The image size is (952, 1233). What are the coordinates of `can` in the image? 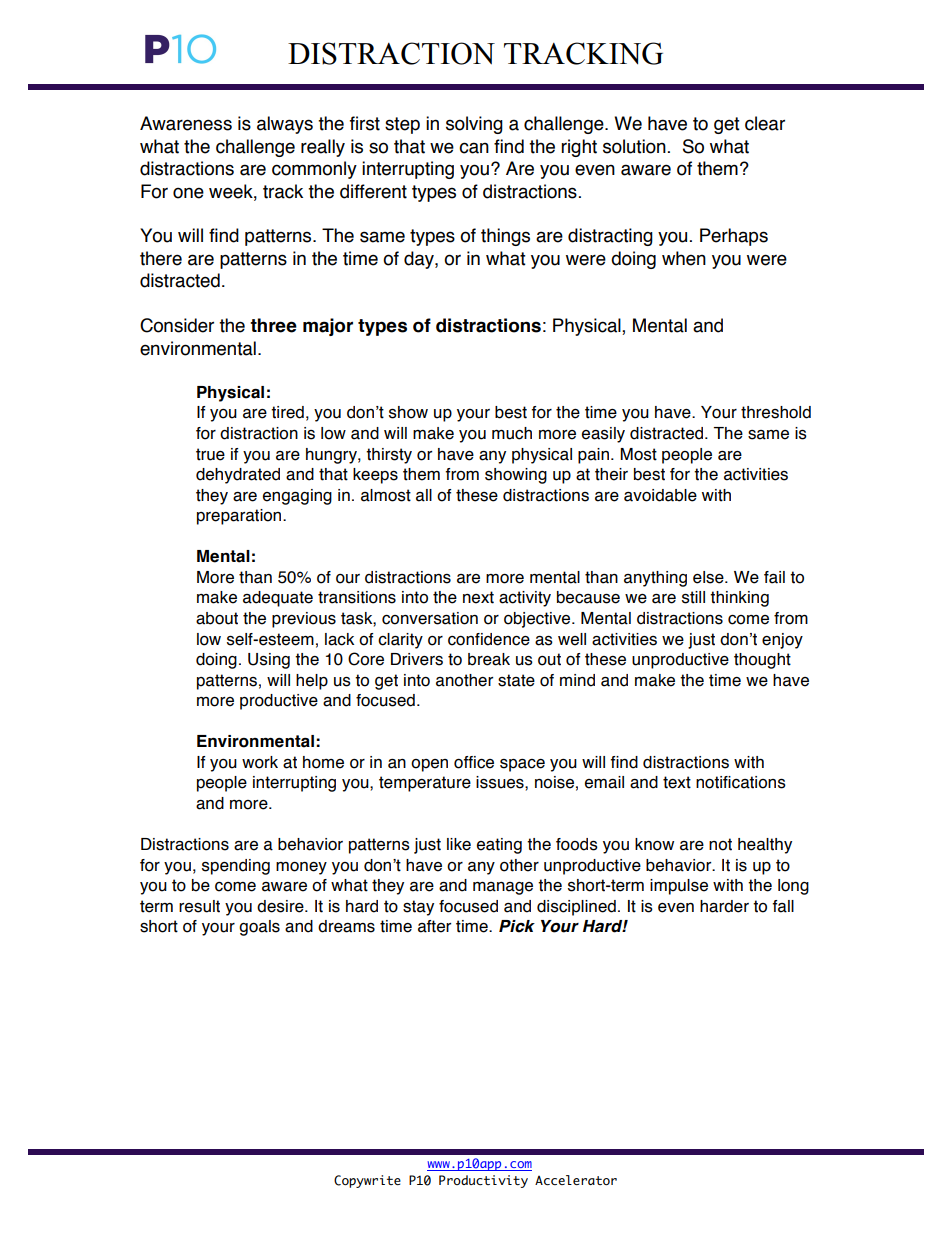 It's located at (474, 148).
